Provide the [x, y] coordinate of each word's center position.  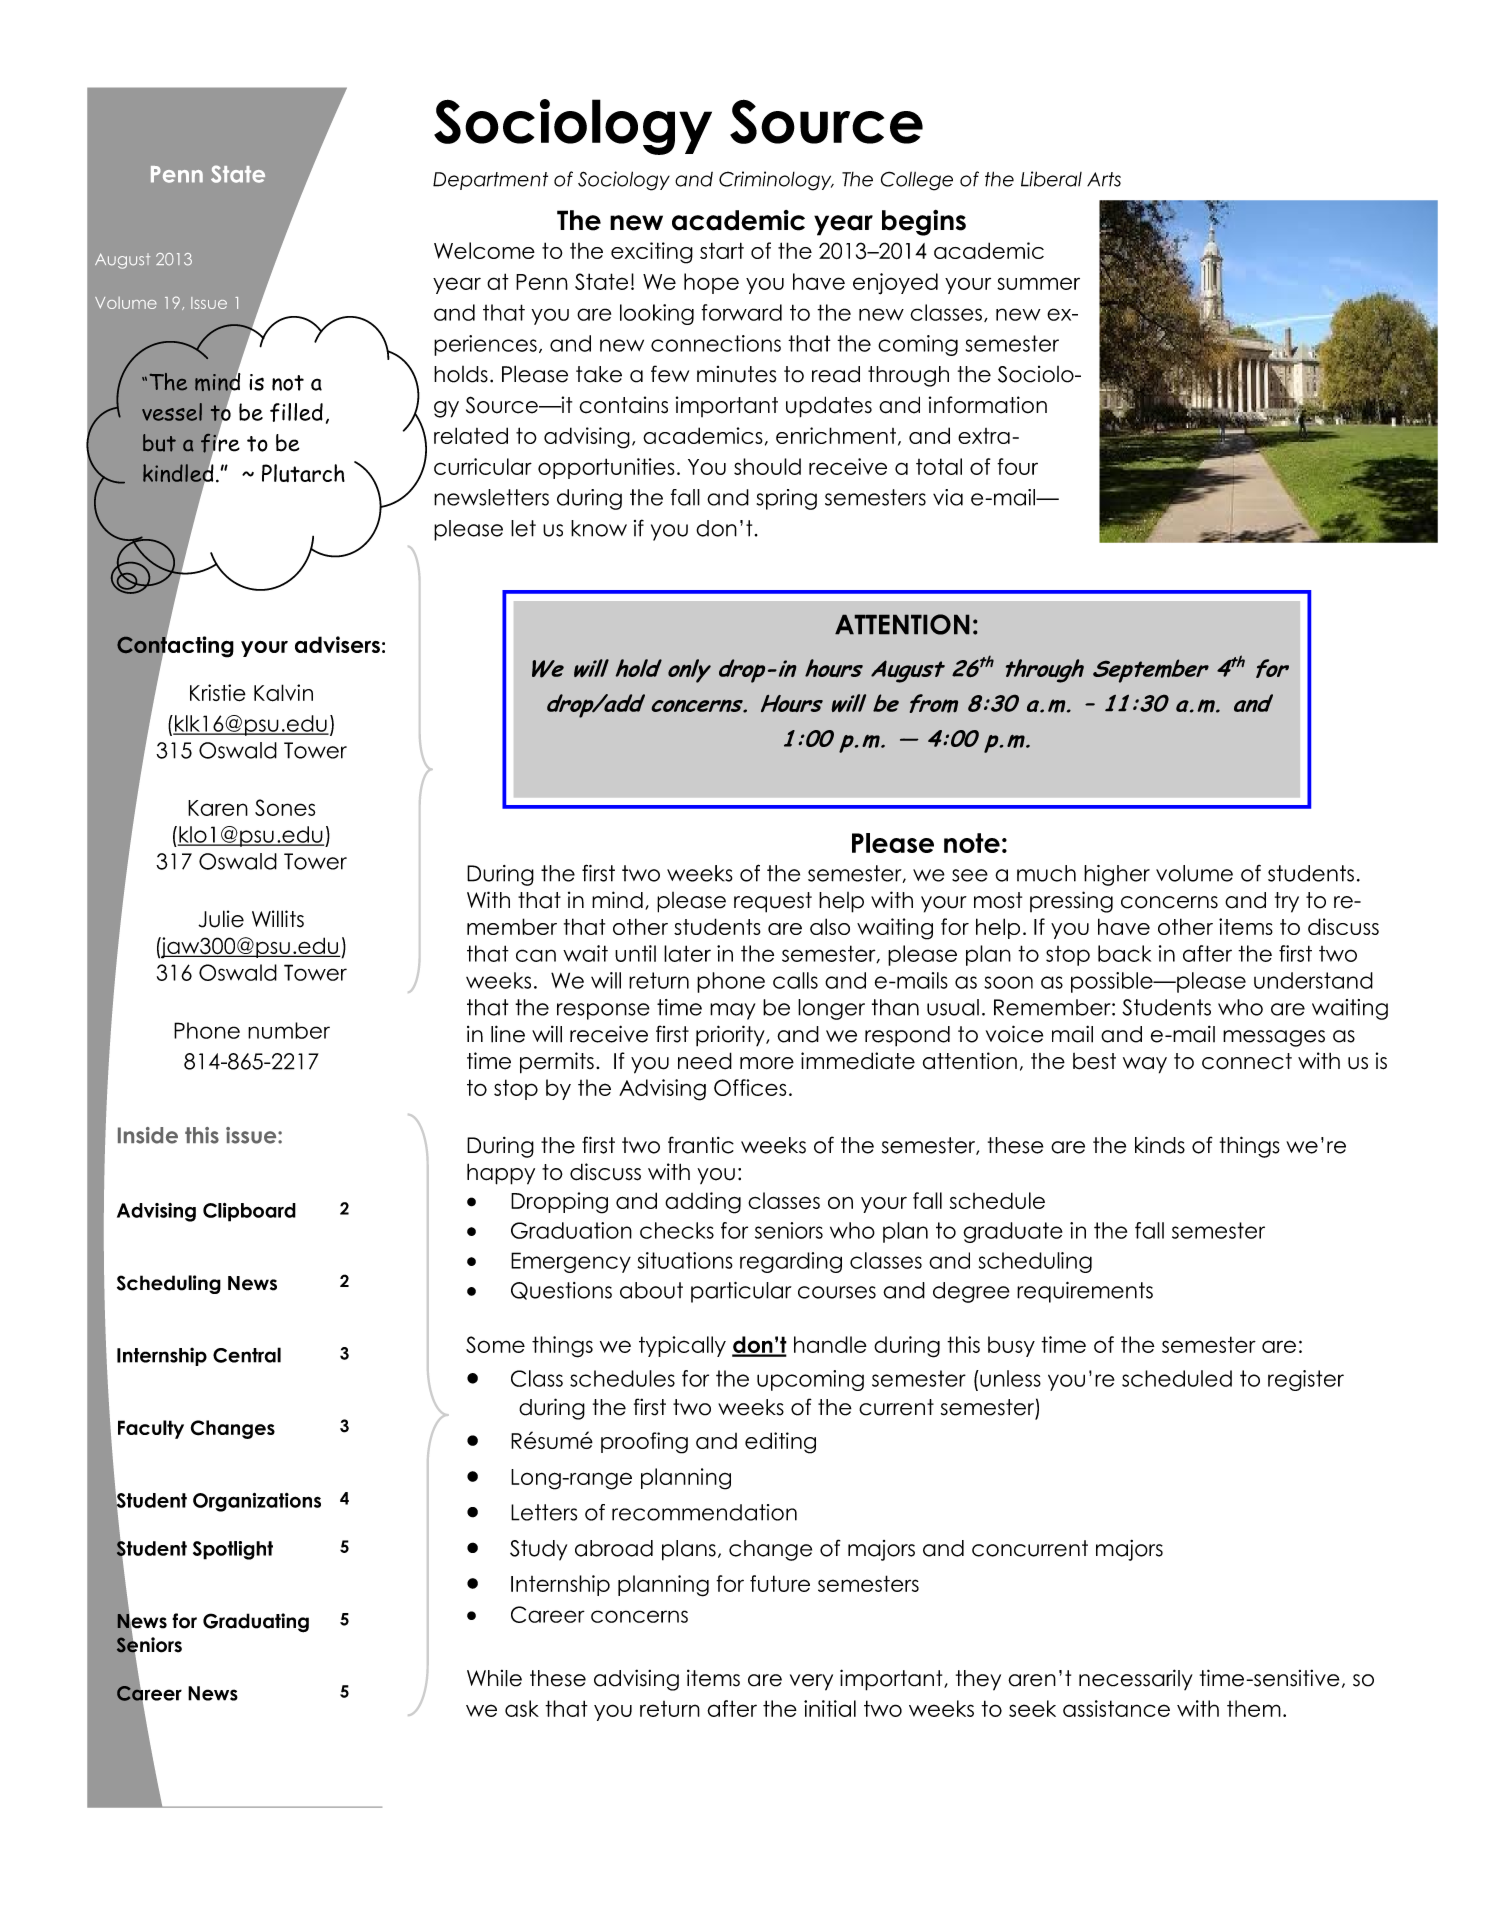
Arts [1104, 179]
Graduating [256, 1623]
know [599, 528]
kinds [1160, 1145]
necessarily [1136, 1679]
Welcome [484, 250]
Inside [148, 1135]
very [811, 1682]
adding [703, 1203]
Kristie [218, 693]
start [722, 250]
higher [1117, 875]
